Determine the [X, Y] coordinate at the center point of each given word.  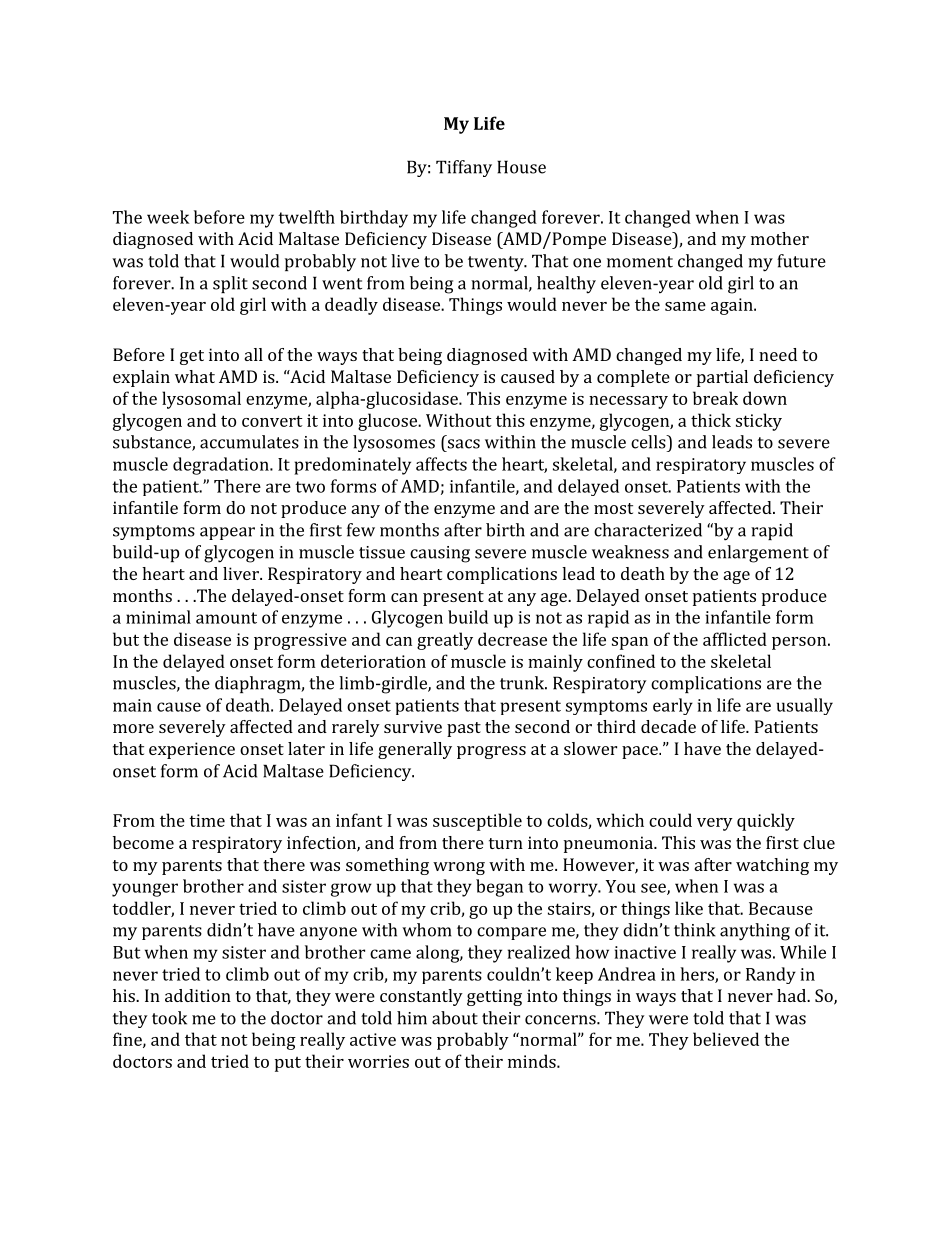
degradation [222, 466]
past [464, 729]
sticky [759, 422]
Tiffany [464, 168]
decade [668, 726]
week [168, 217]
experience [192, 750]
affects [441, 464]
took [169, 1018]
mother [780, 238]
